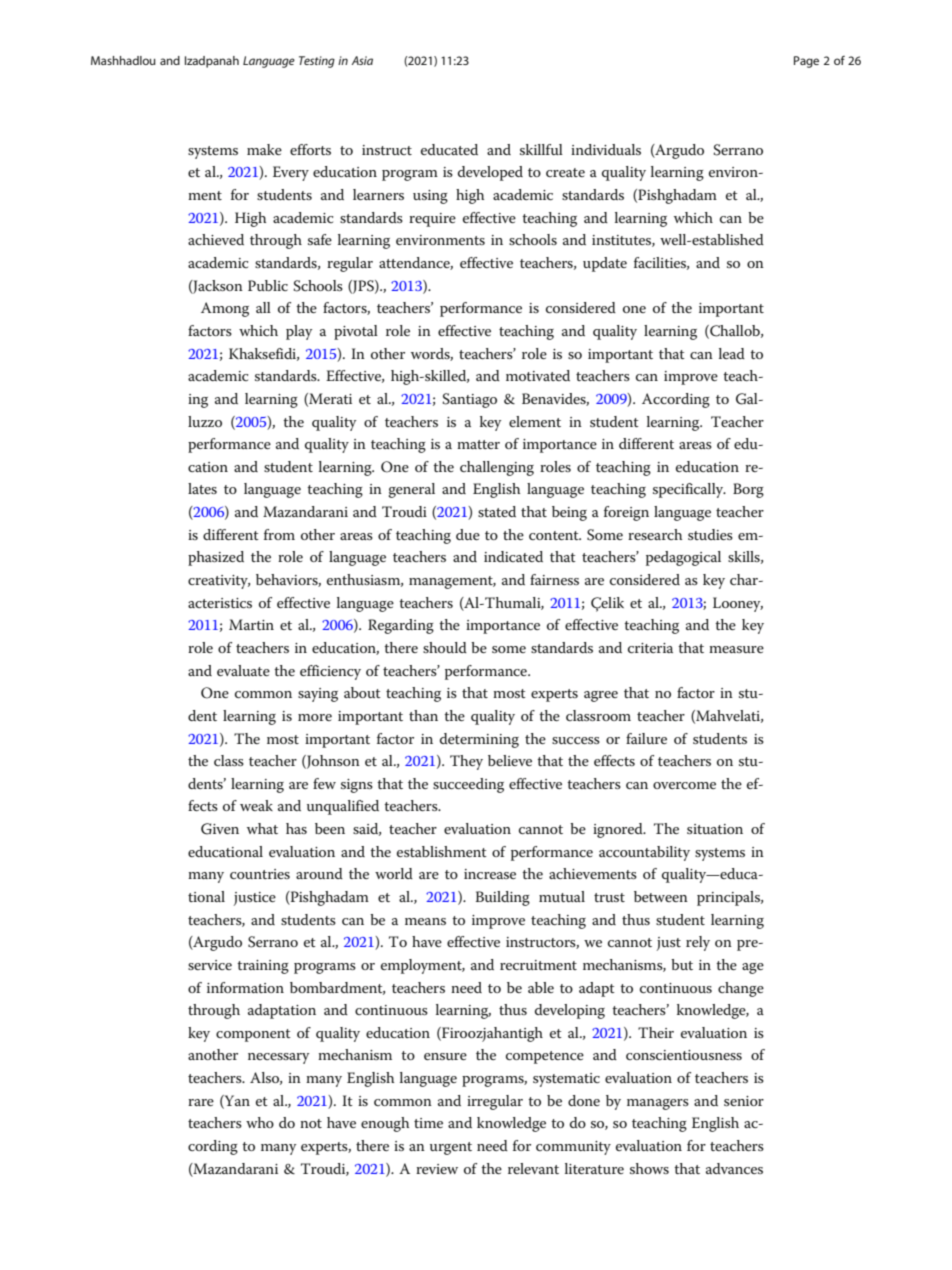  I want to click on countries, so click(260, 874).
